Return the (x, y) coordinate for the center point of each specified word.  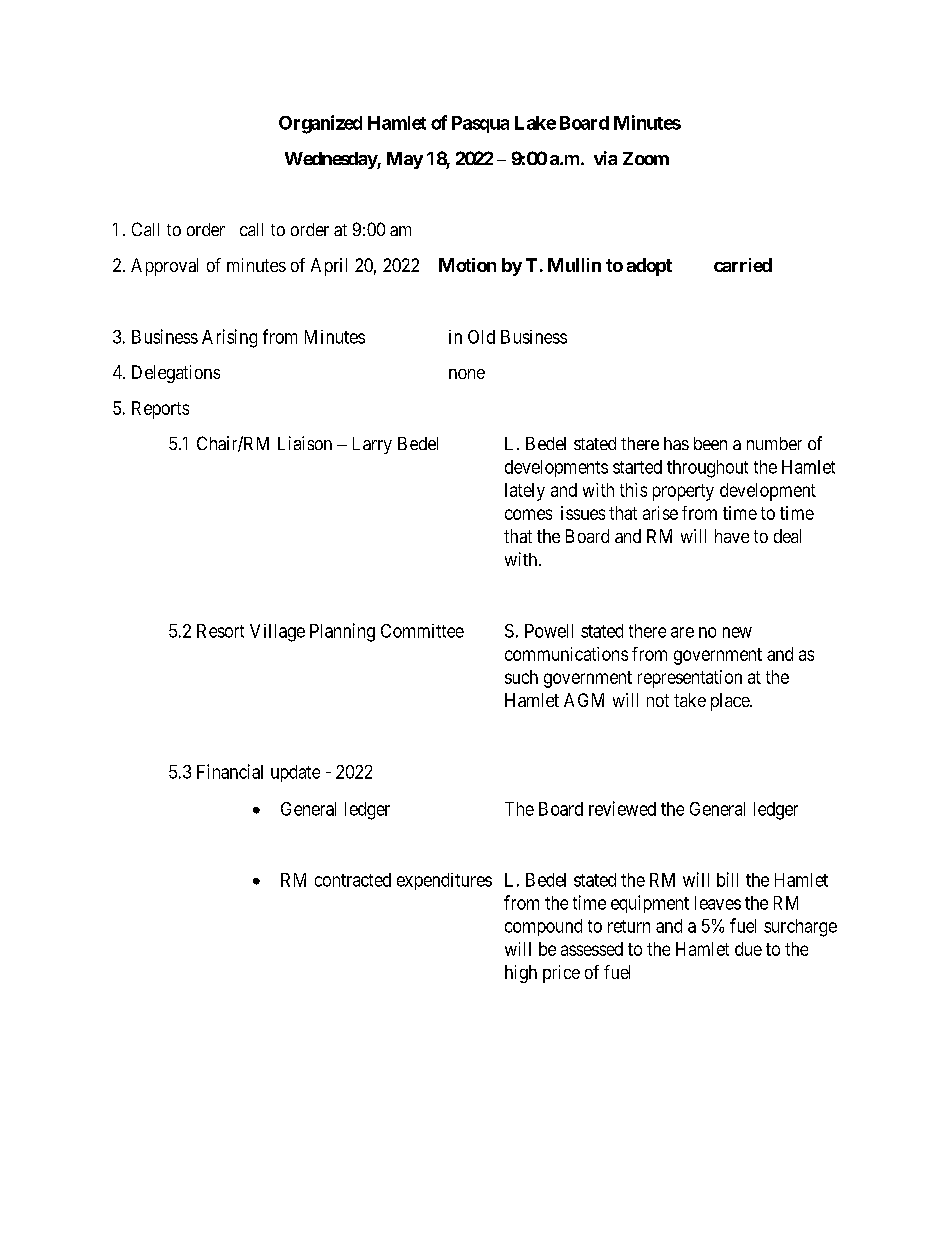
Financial (230, 771)
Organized (320, 124)
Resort (220, 631)
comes (528, 514)
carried (743, 265)
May (405, 160)
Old (481, 337)
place (731, 702)
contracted (353, 880)
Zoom (646, 158)
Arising (229, 338)
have (732, 536)
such (521, 677)
